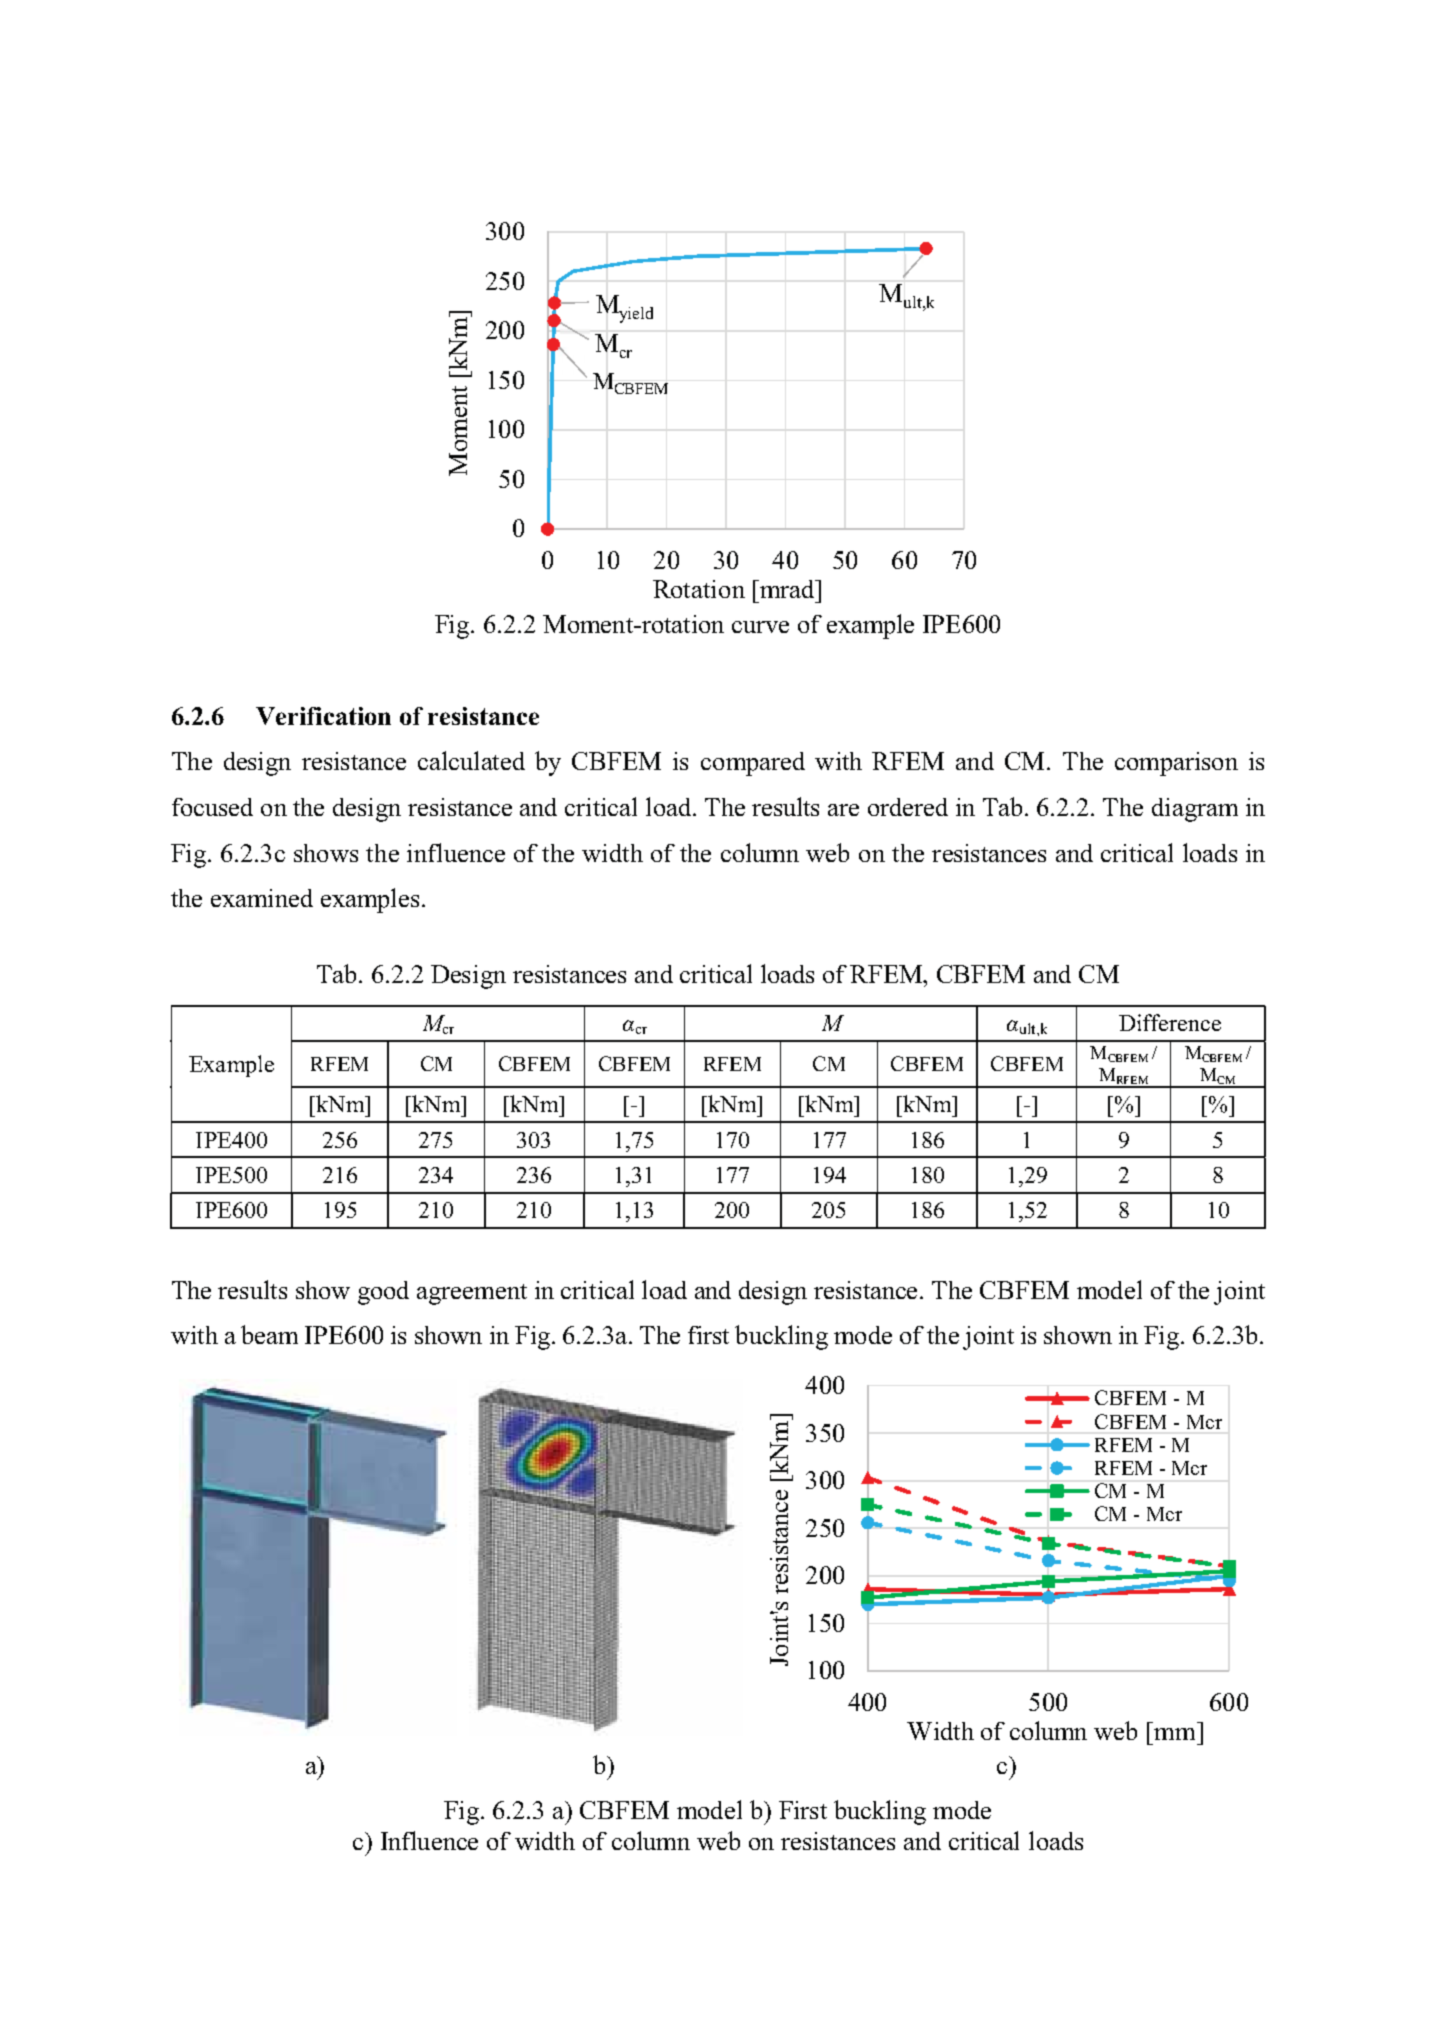 This screenshot has height=2032, width=1437. I want to click on good, so click(383, 1293).
